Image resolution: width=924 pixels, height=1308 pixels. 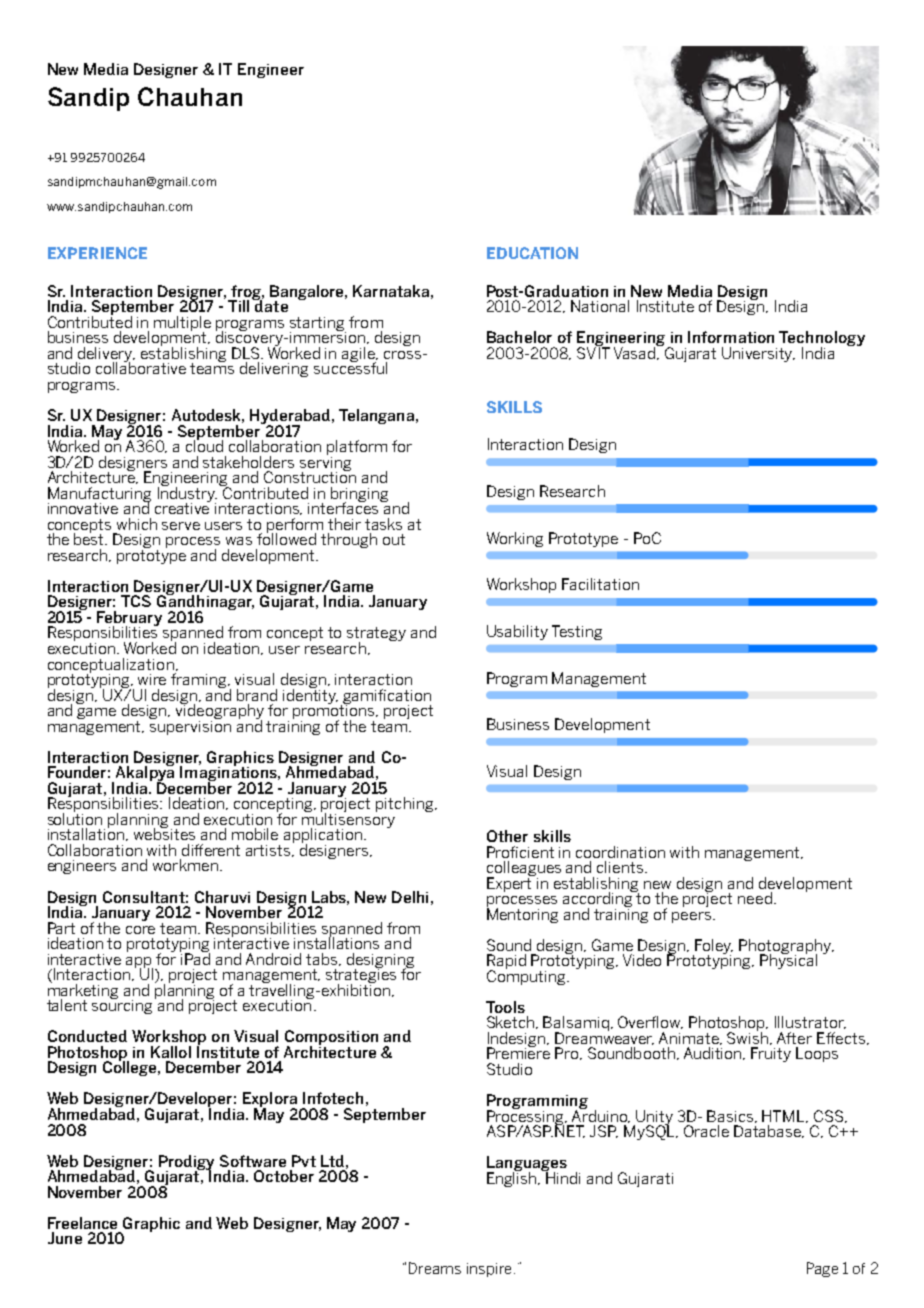 I want to click on Dreams, so click(x=435, y=1268).
